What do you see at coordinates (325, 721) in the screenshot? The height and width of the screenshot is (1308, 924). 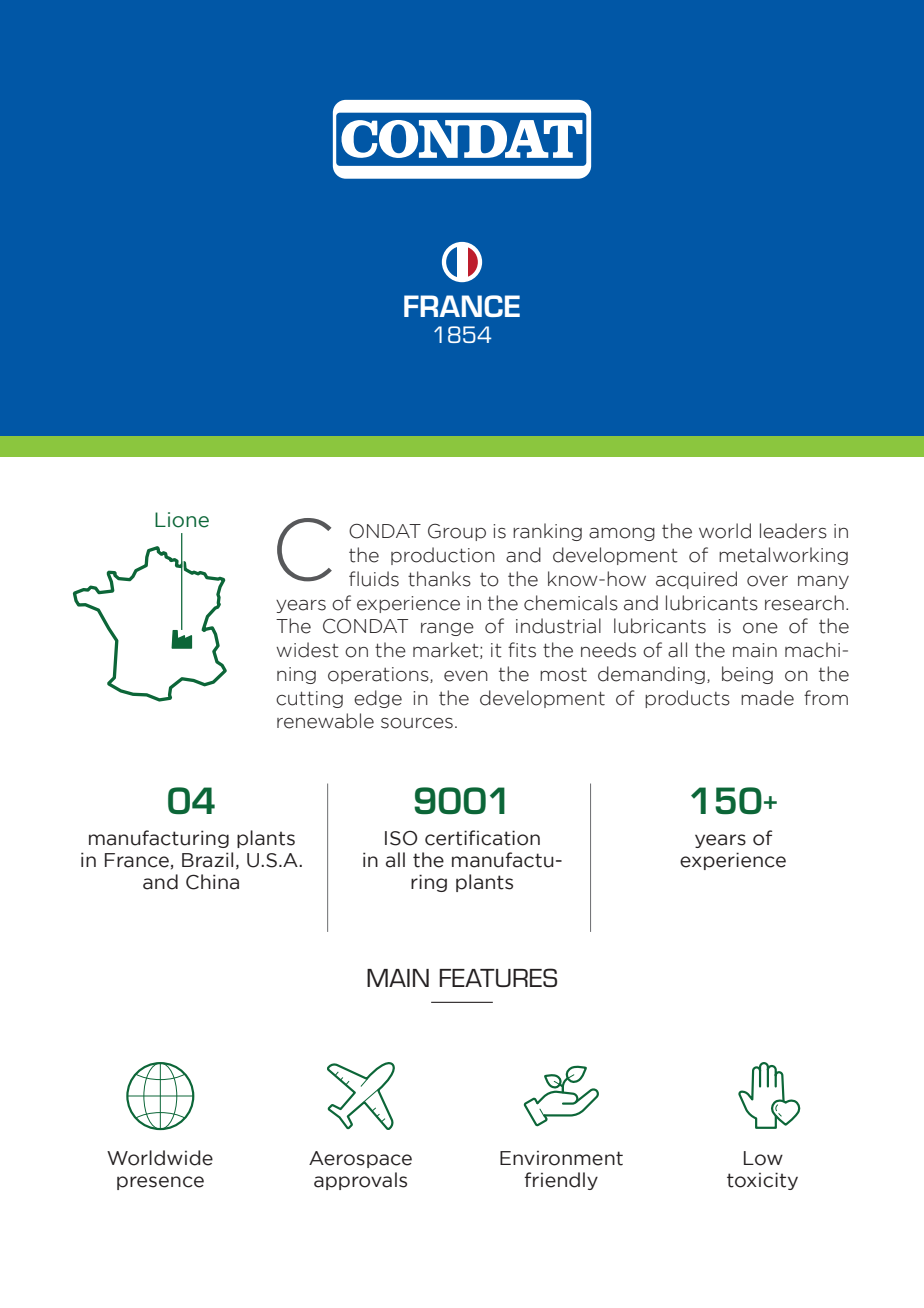 I see `renewable` at bounding box center [325, 721].
